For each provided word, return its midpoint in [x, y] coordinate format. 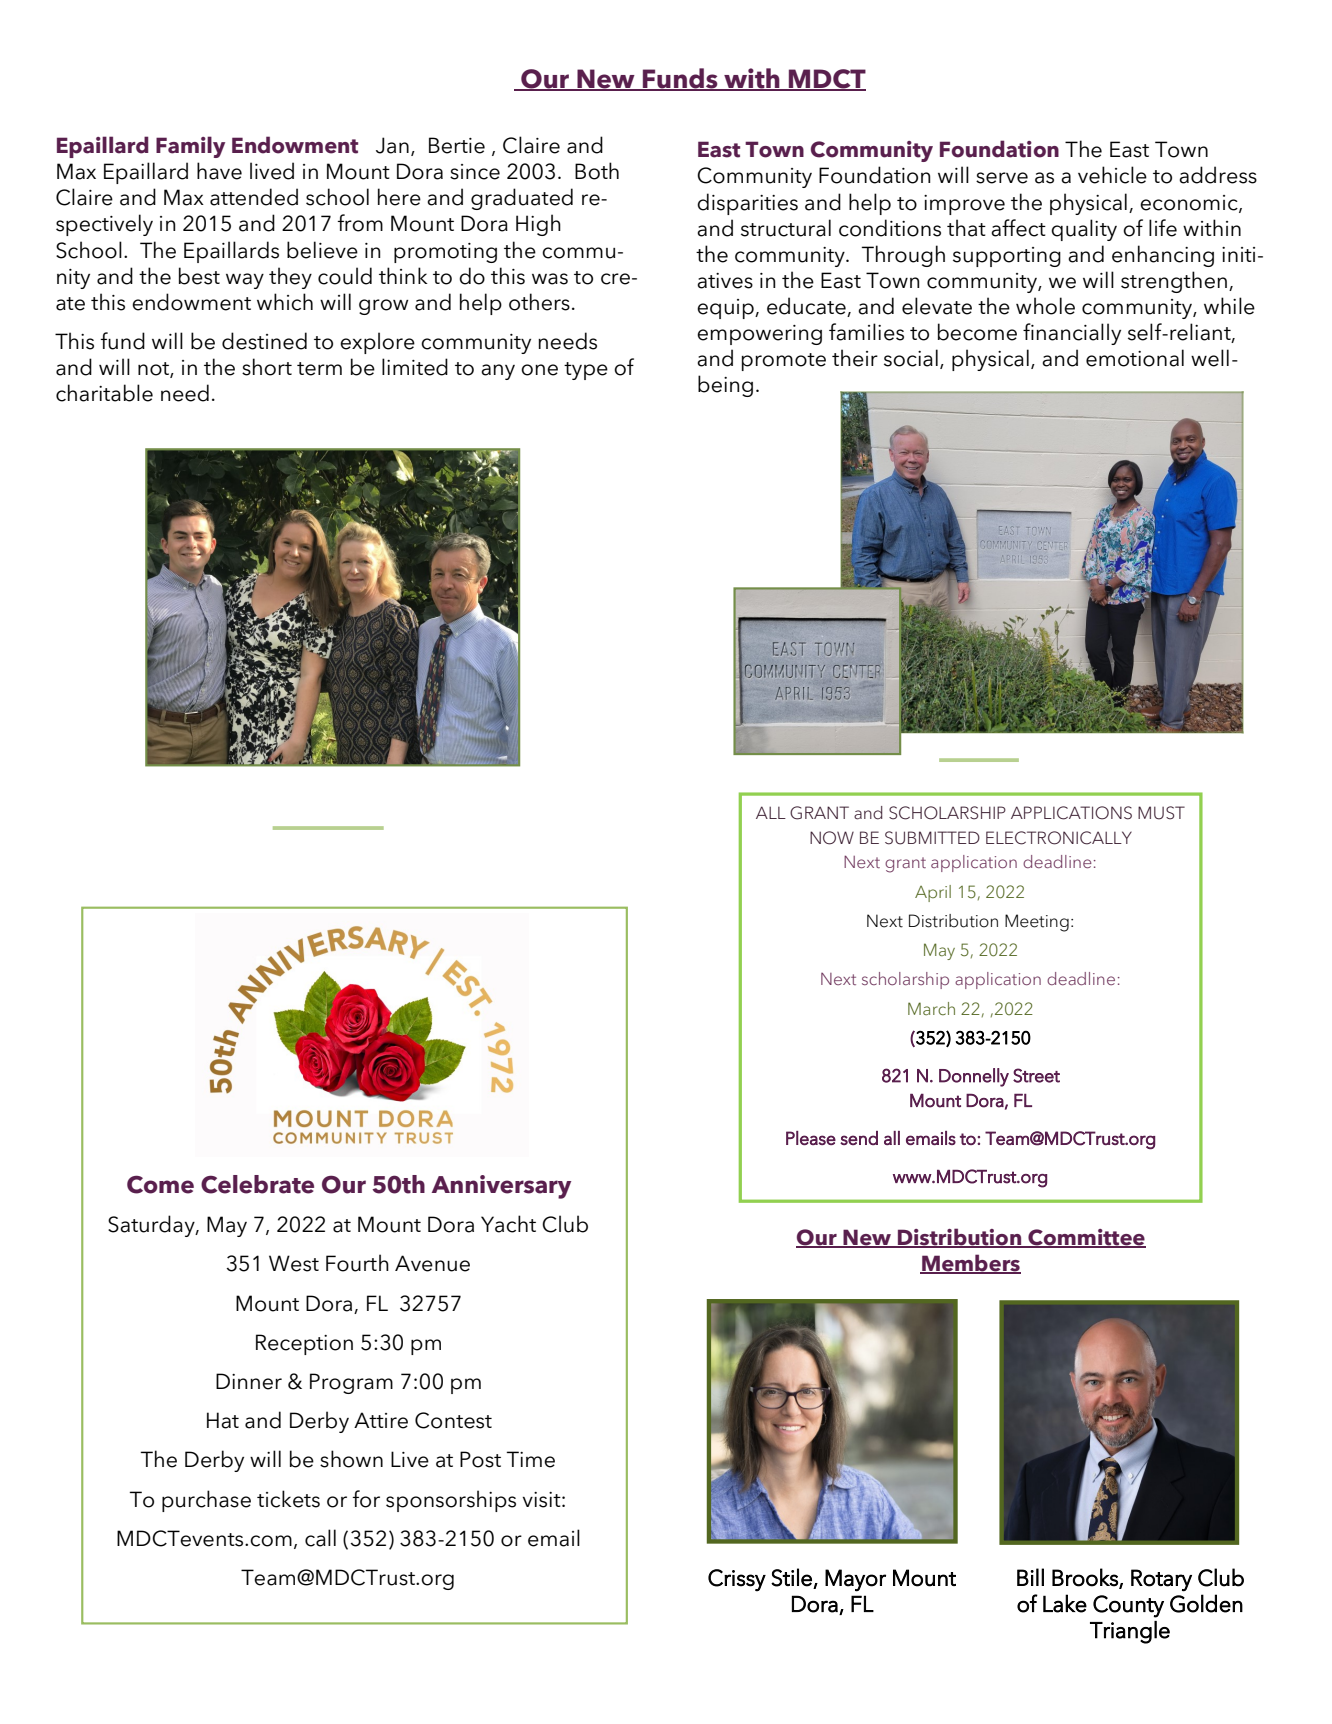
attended [254, 197]
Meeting [1037, 923]
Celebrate [257, 1184]
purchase [206, 1501]
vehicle [1112, 175]
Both [597, 171]
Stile [791, 1577]
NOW [832, 838]
